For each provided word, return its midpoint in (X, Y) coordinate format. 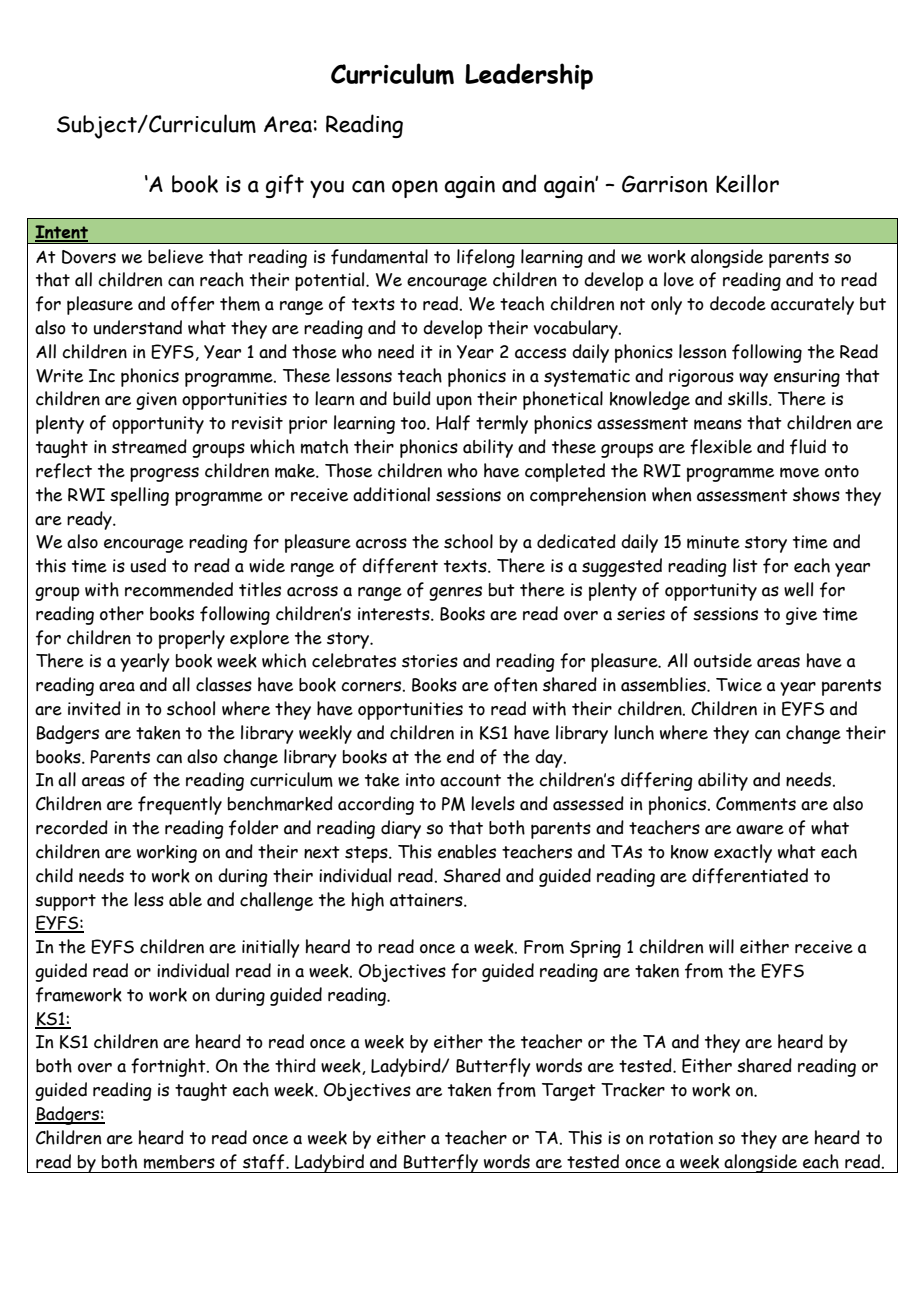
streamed (149, 446)
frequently (180, 805)
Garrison (664, 184)
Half (453, 423)
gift (285, 186)
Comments (756, 804)
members (179, 1162)
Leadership (529, 76)
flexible (721, 447)
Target (569, 1092)
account (470, 780)
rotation (681, 1138)
